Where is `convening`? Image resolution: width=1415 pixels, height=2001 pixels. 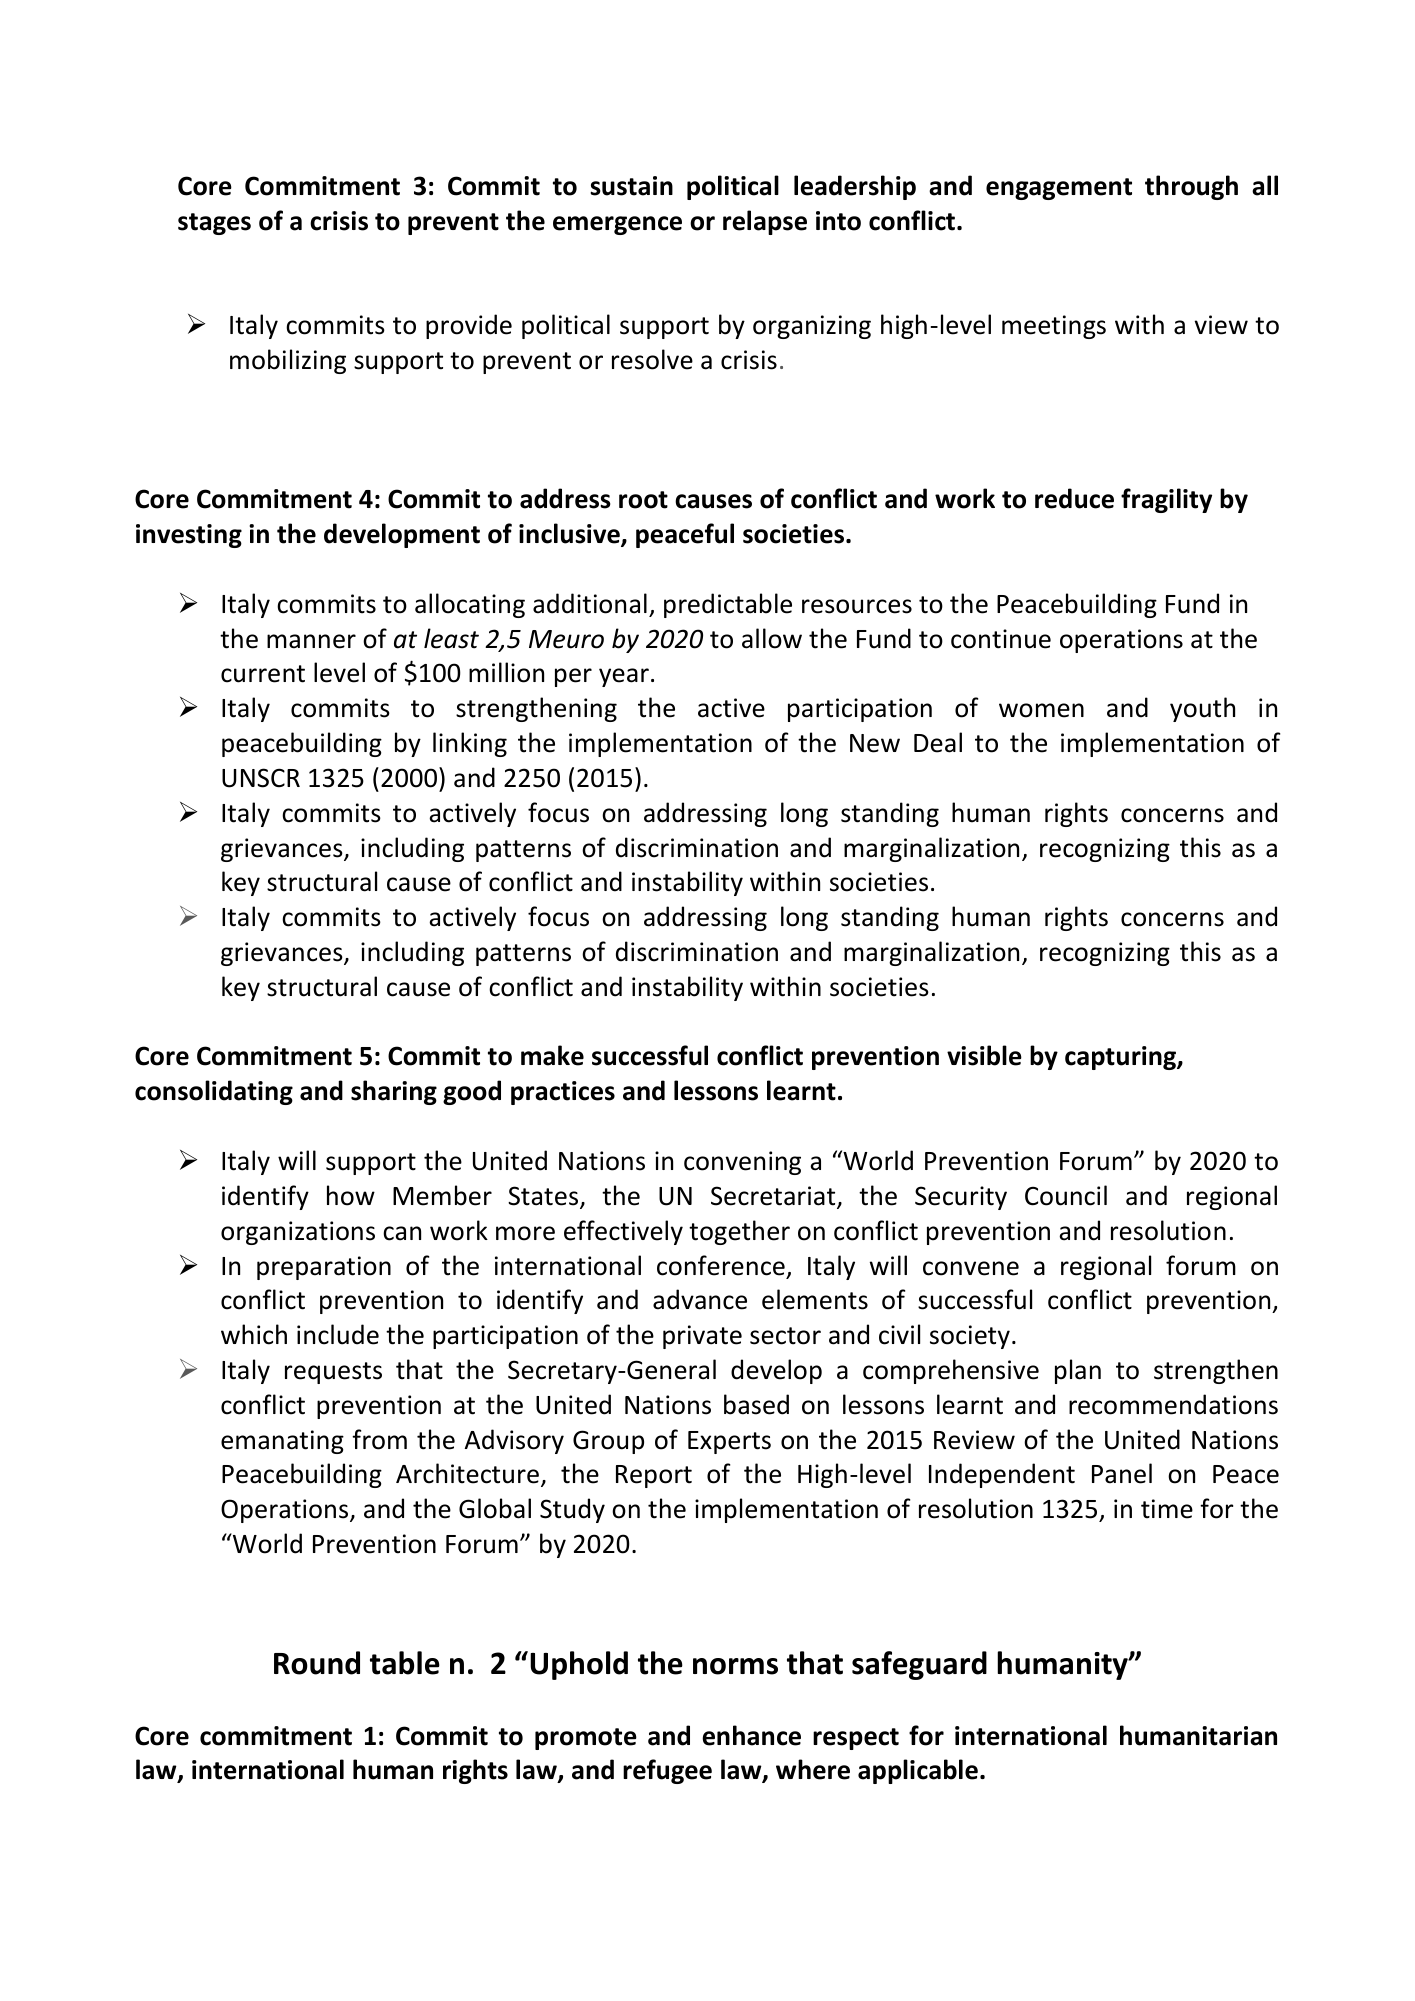 convening is located at coordinates (742, 1163).
